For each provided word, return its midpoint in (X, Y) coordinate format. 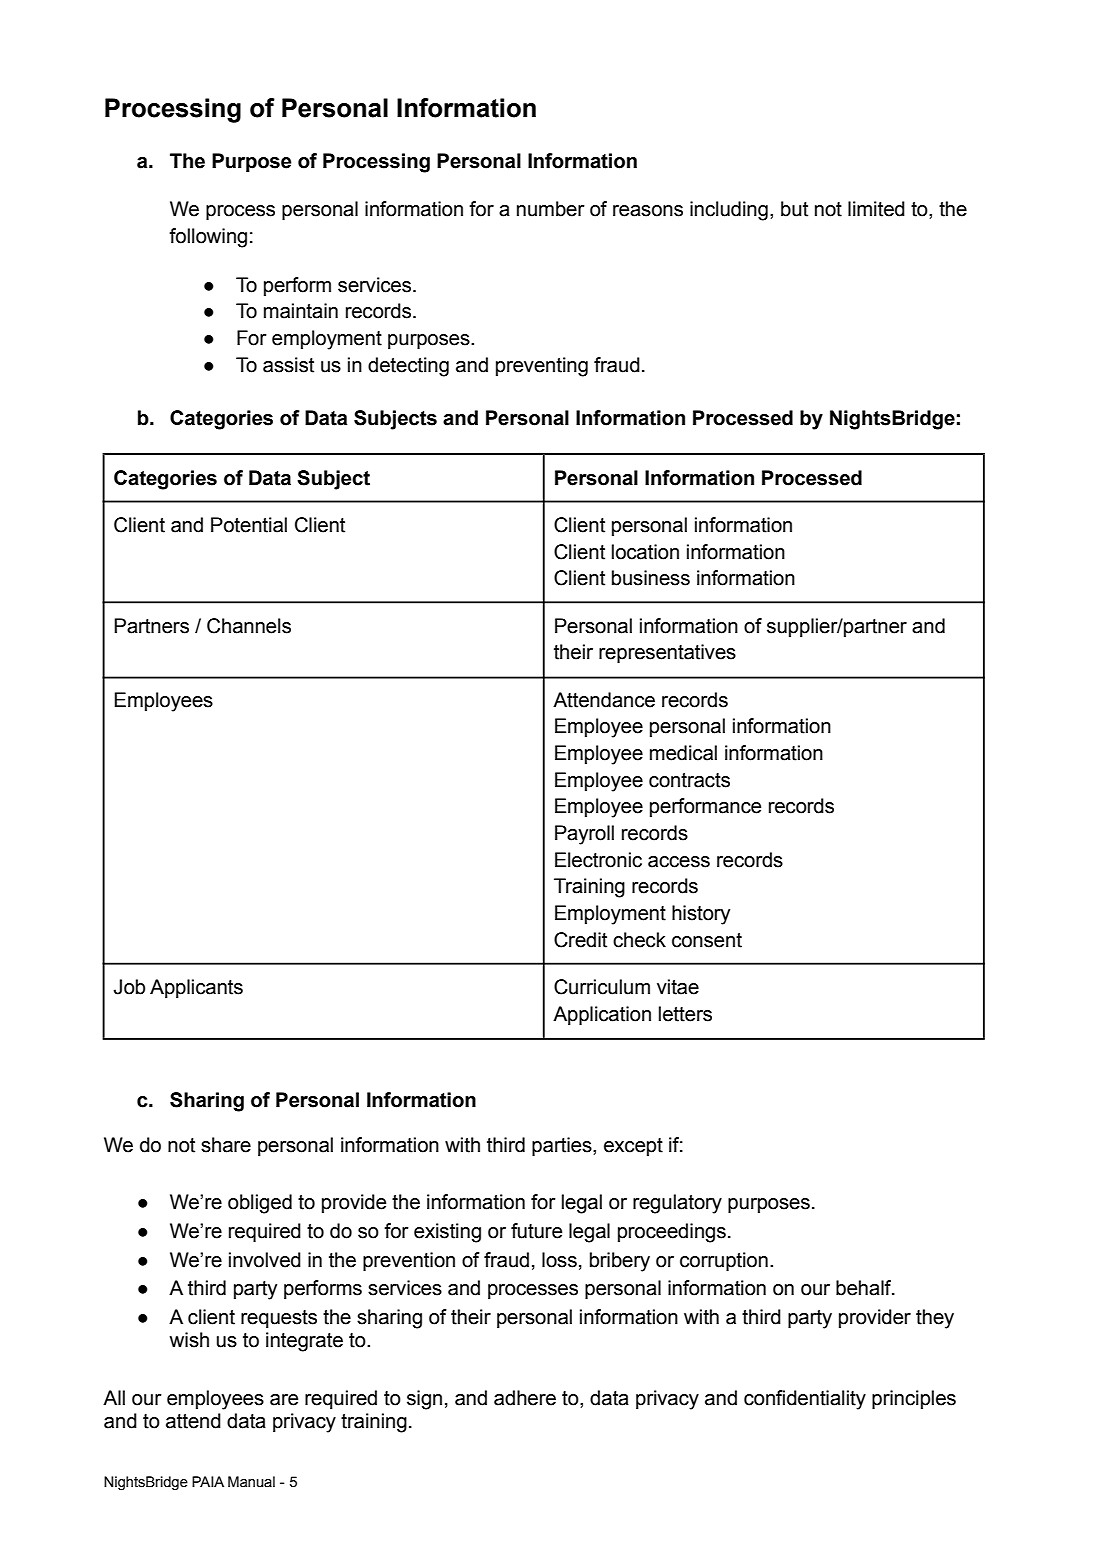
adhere (525, 1398)
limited (876, 209)
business (651, 578)
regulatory (677, 1204)
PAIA (208, 1481)
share (226, 1145)
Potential (249, 525)
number (551, 209)
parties (563, 1146)
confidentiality (805, 1400)
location (645, 552)
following (208, 238)
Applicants (196, 988)
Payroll (584, 835)
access (679, 862)
